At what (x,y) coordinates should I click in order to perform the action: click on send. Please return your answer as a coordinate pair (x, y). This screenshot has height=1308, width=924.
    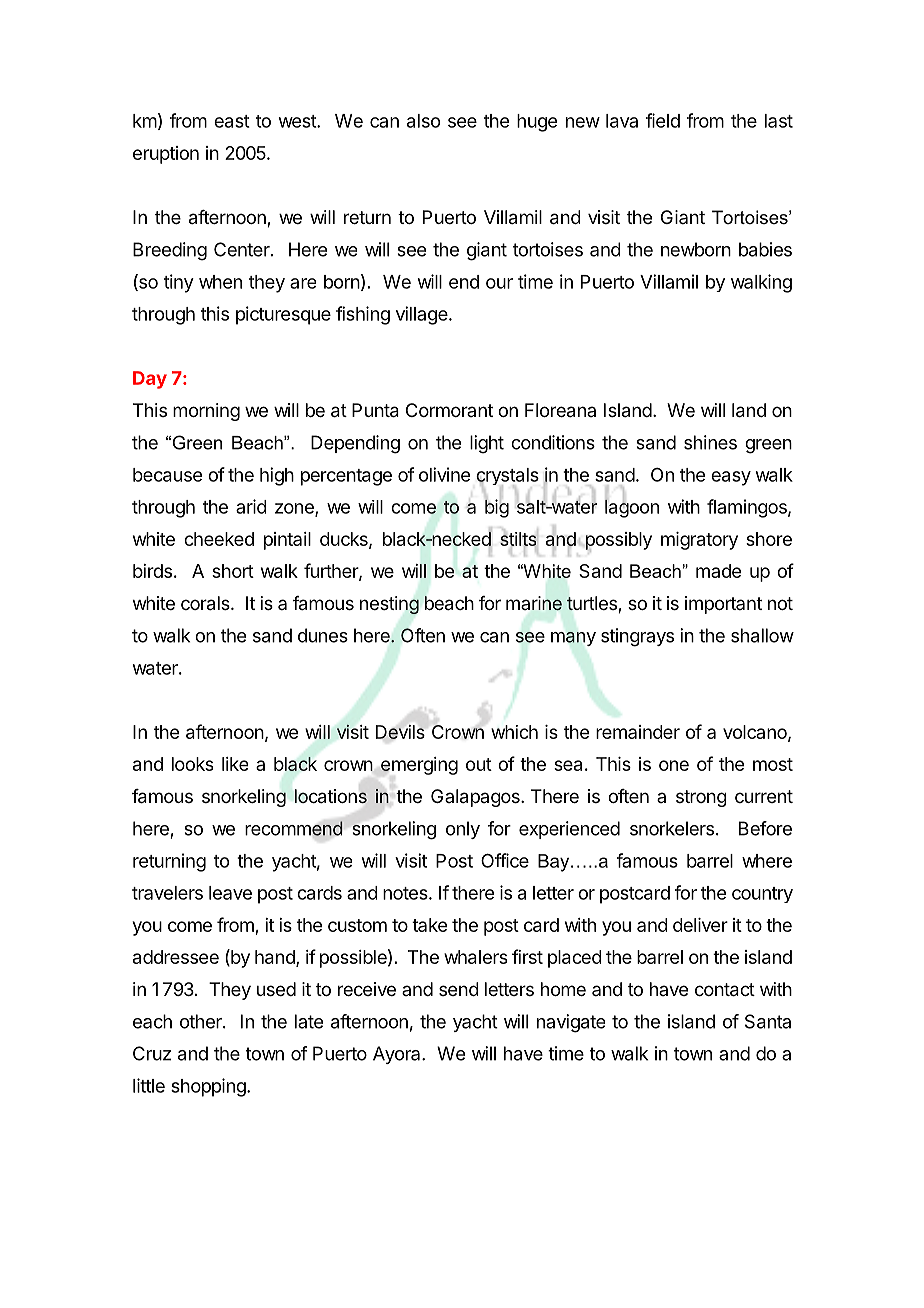
    Looking at the image, I should click on (459, 989).
